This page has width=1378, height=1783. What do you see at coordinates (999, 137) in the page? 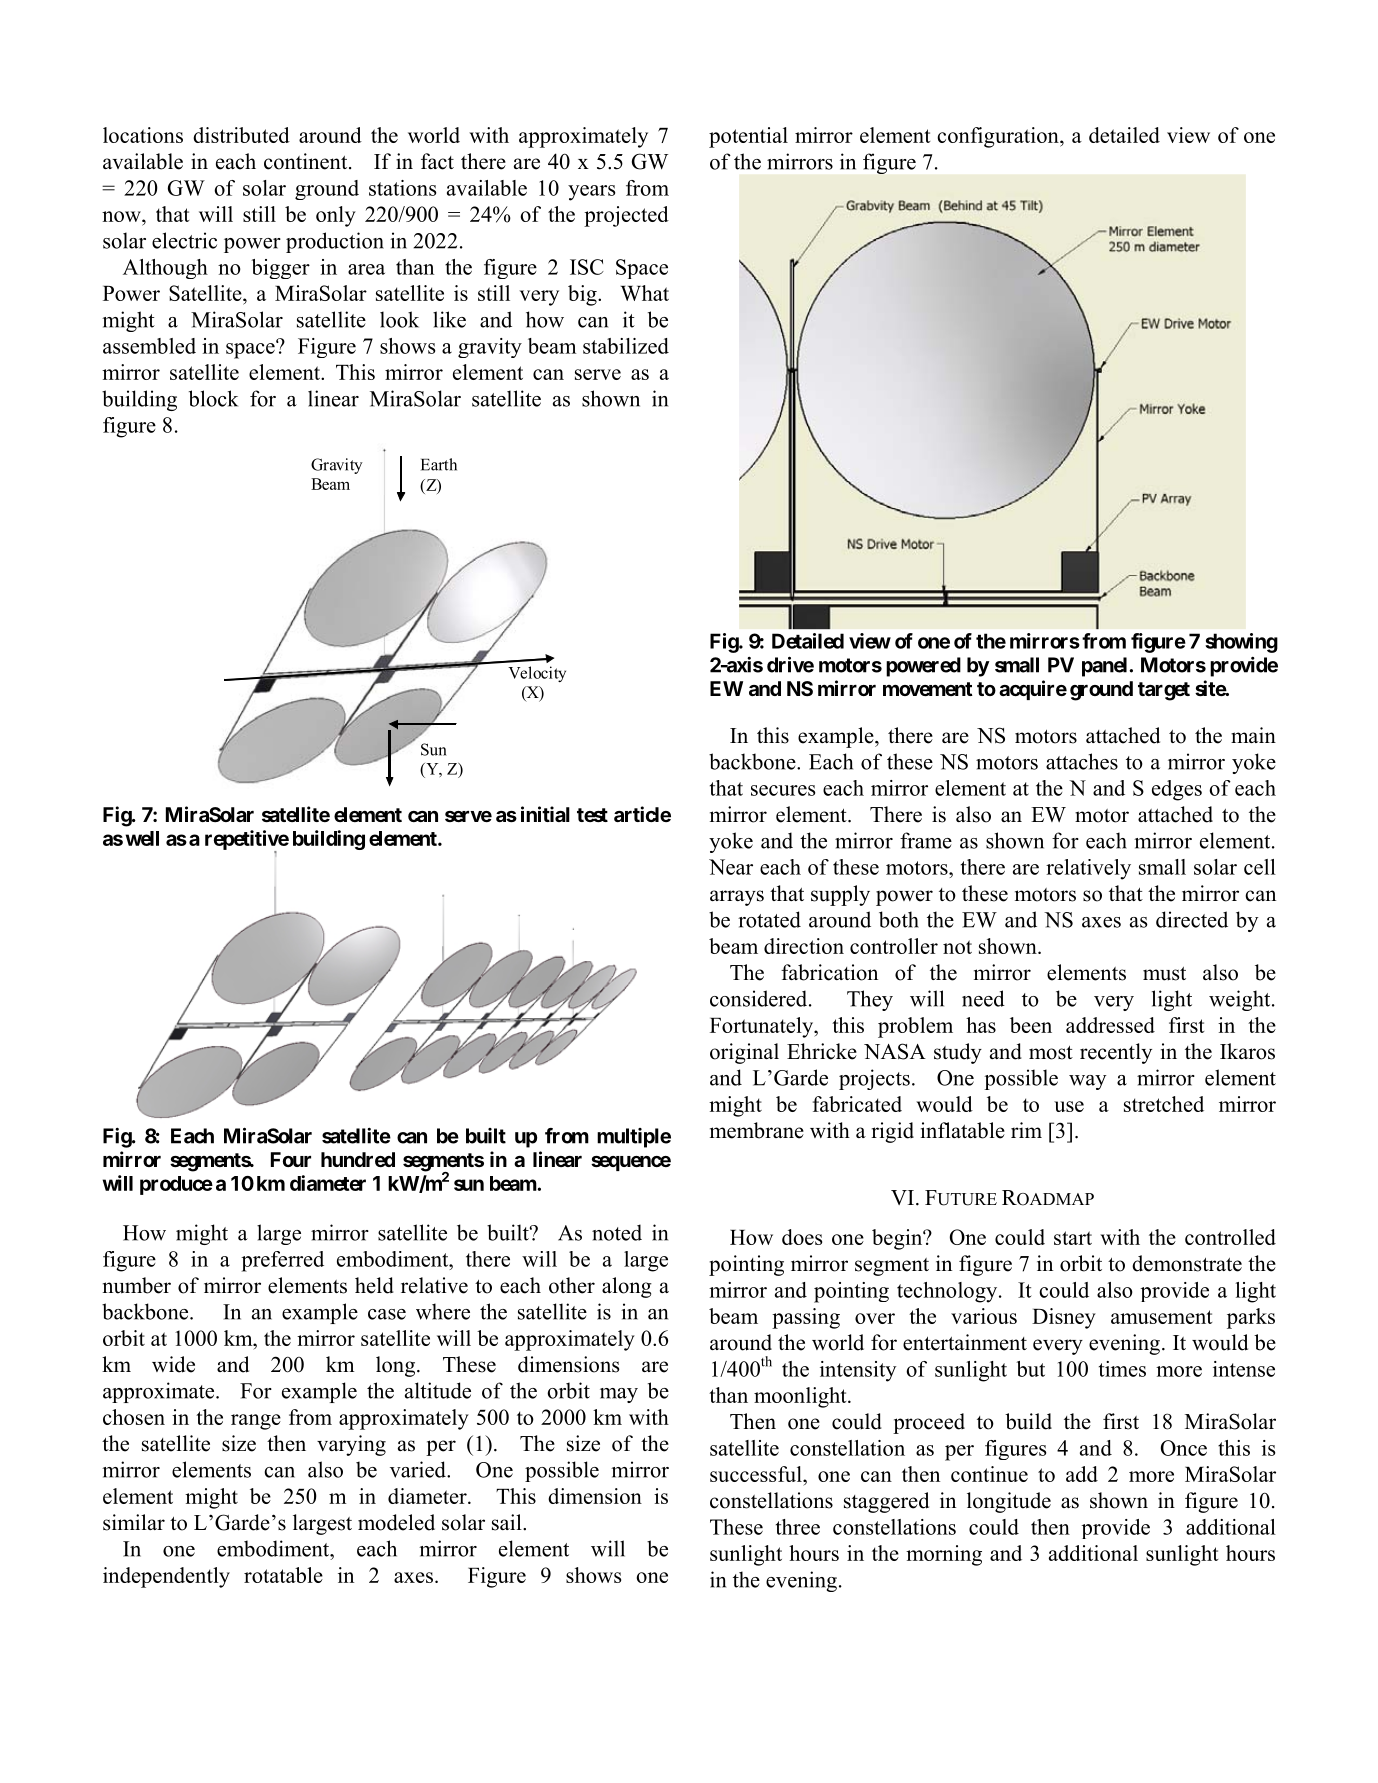
I see `configuration` at bounding box center [999, 137].
